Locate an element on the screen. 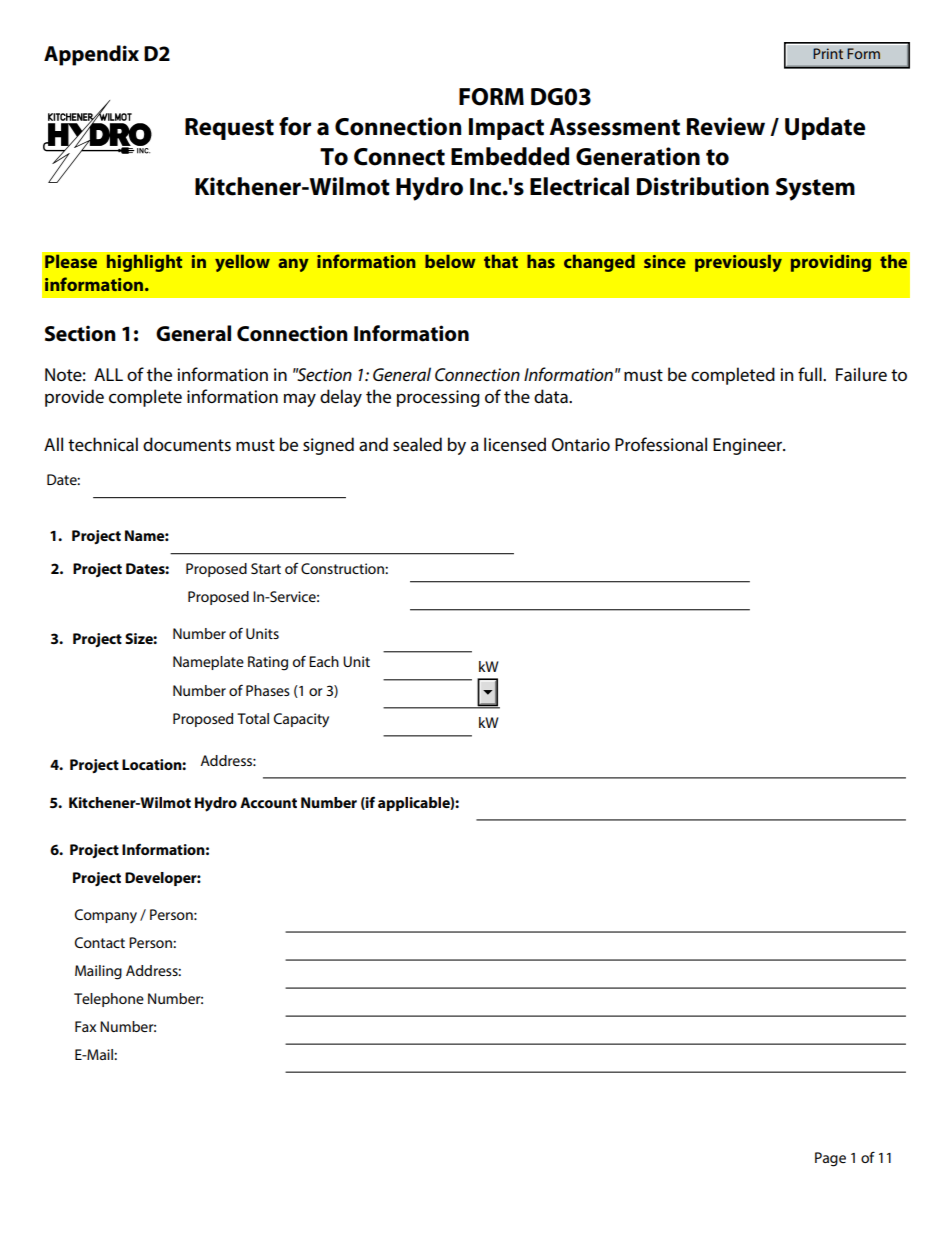  Account is located at coordinates (268, 802).
